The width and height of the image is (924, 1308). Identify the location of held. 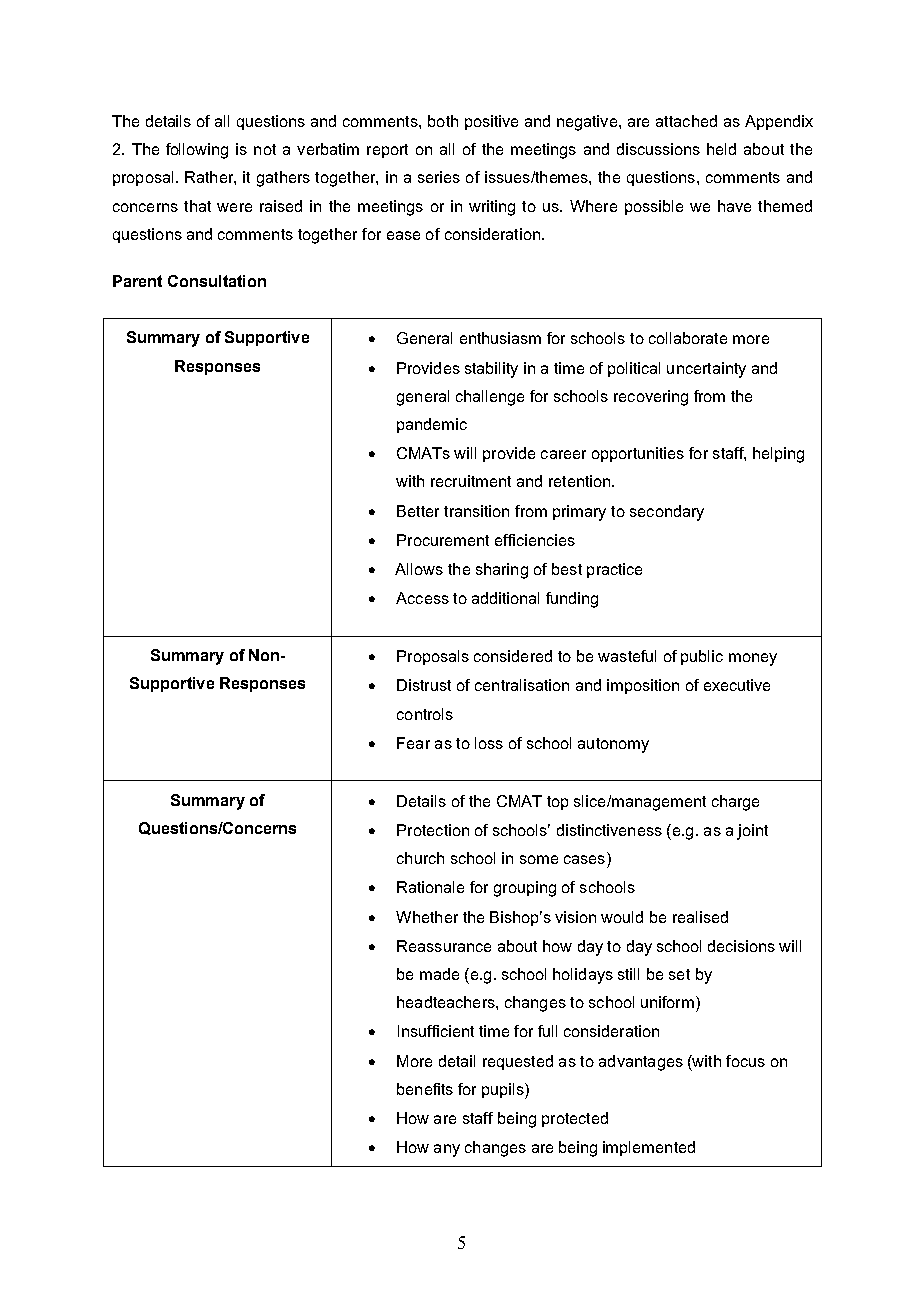
(721, 149).
